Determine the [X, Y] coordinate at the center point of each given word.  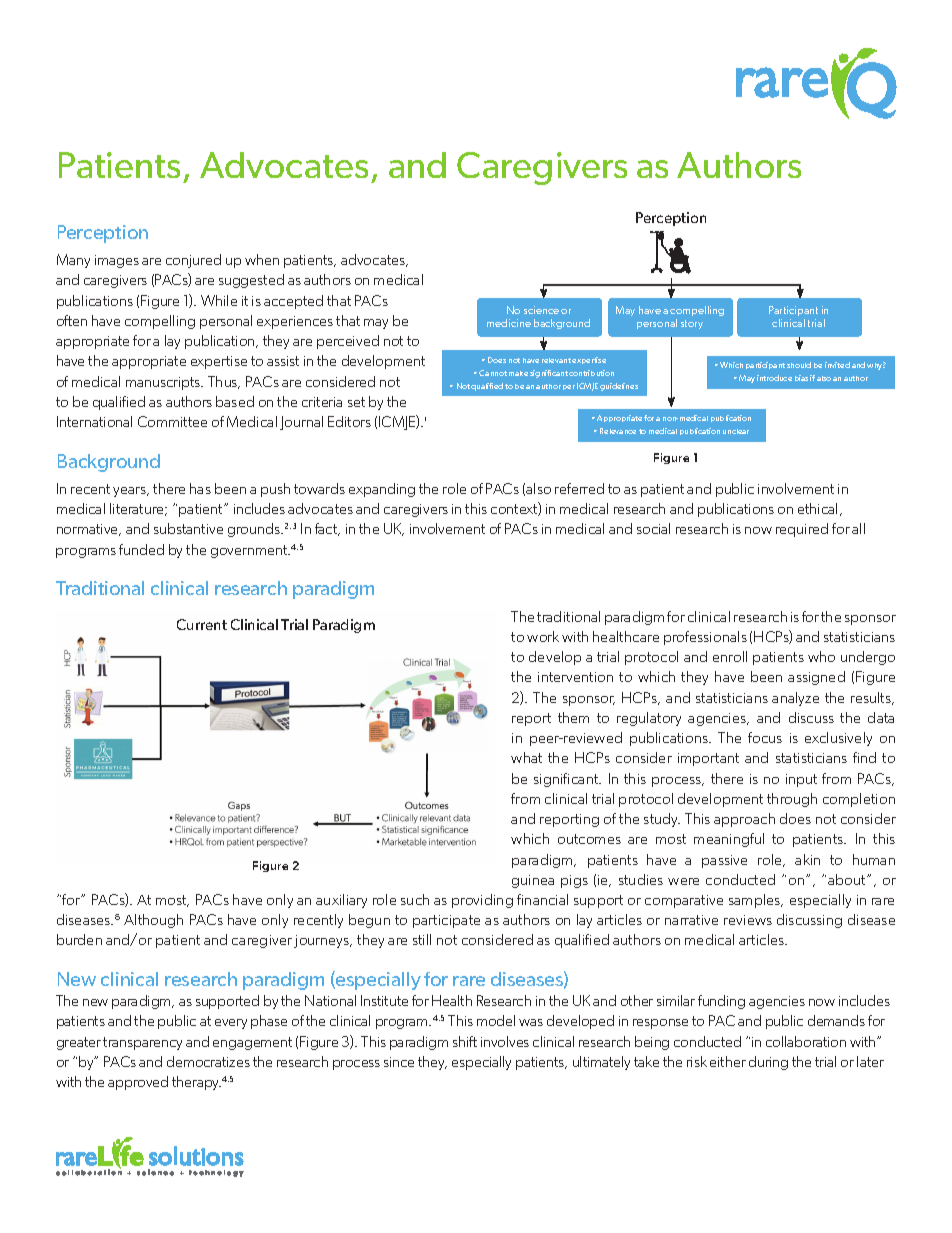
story [692, 324]
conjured [193, 261]
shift [465, 1041]
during [768, 1063]
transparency [142, 1043]
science [541, 310]
